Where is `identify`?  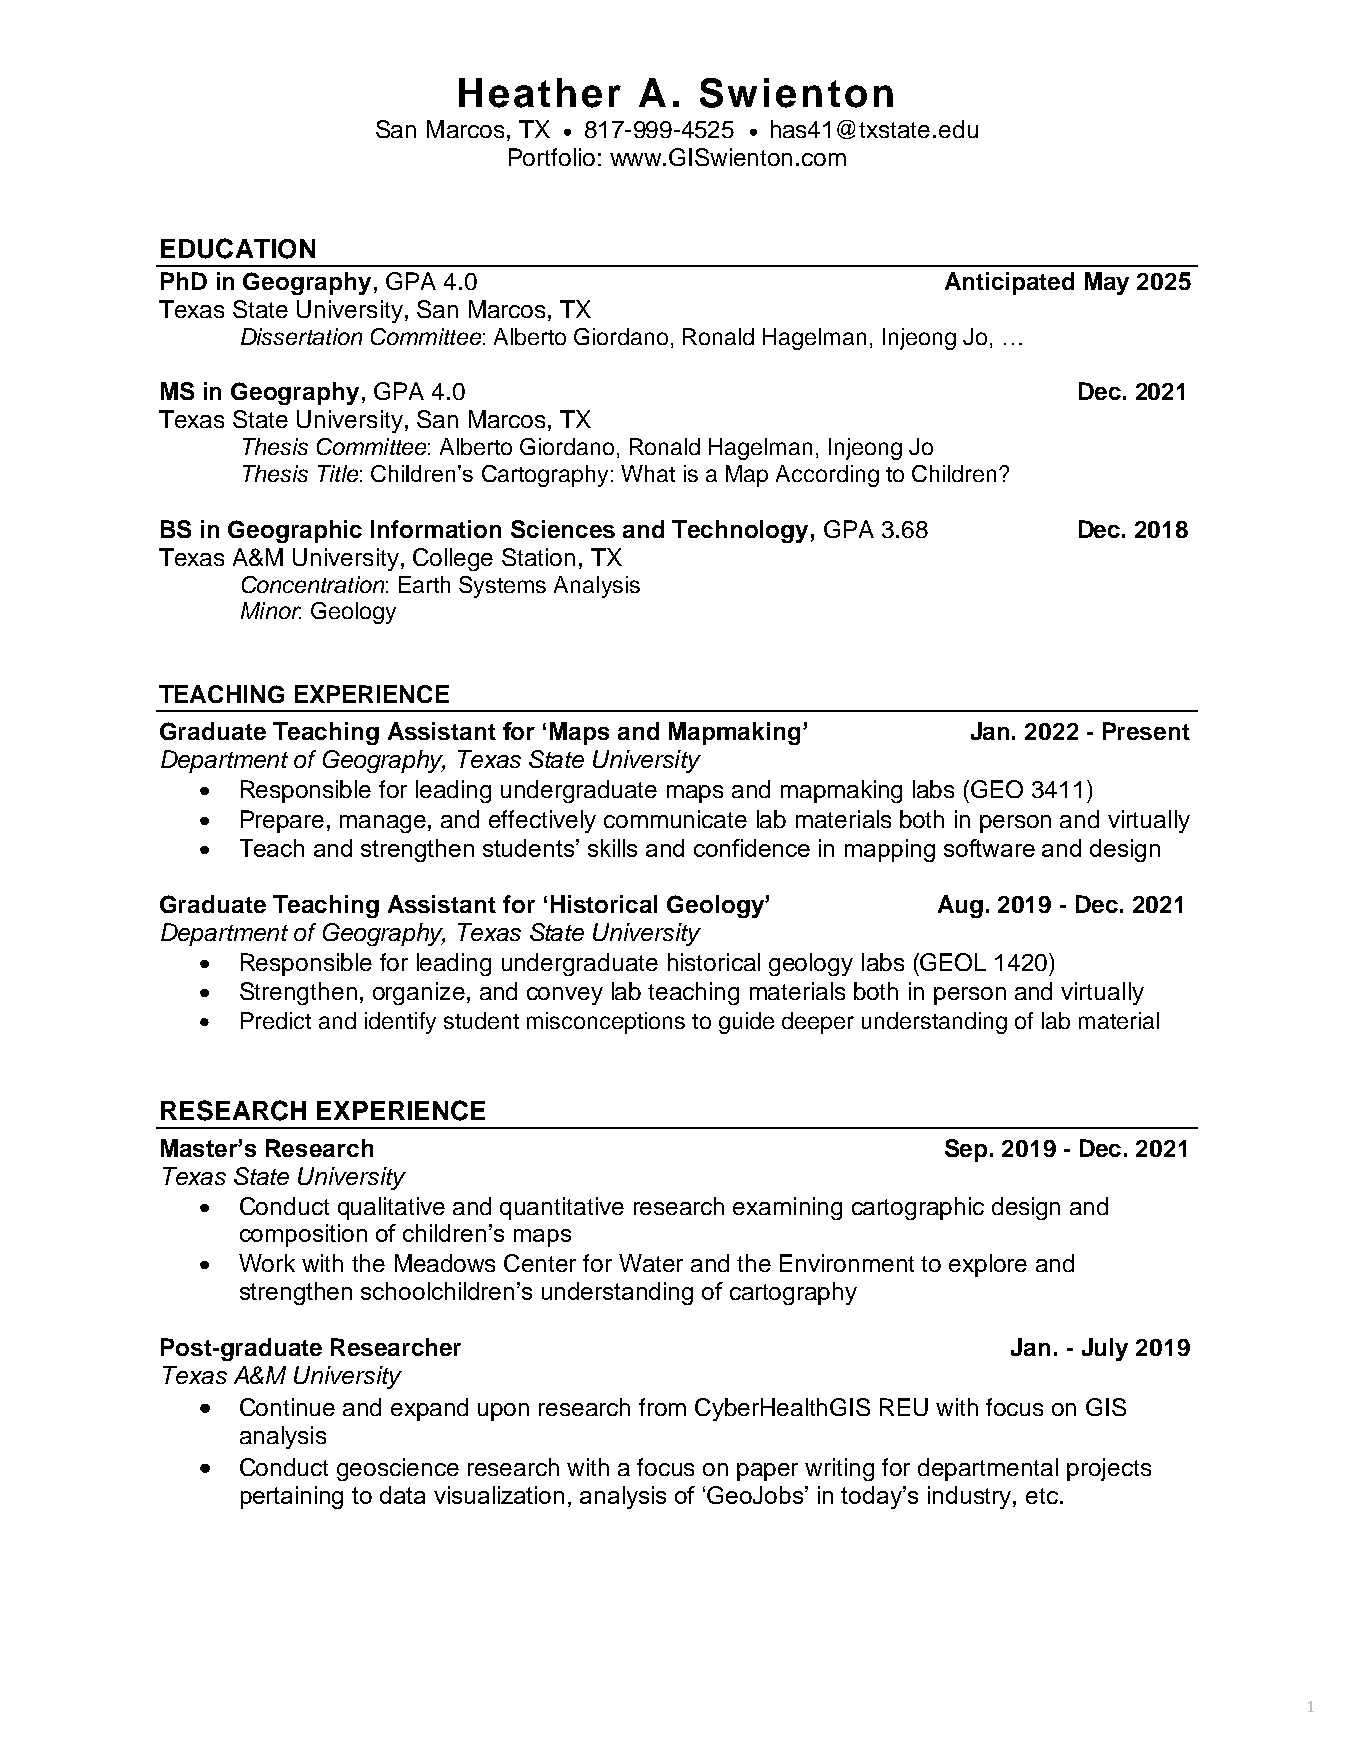 identify is located at coordinates (400, 1023).
